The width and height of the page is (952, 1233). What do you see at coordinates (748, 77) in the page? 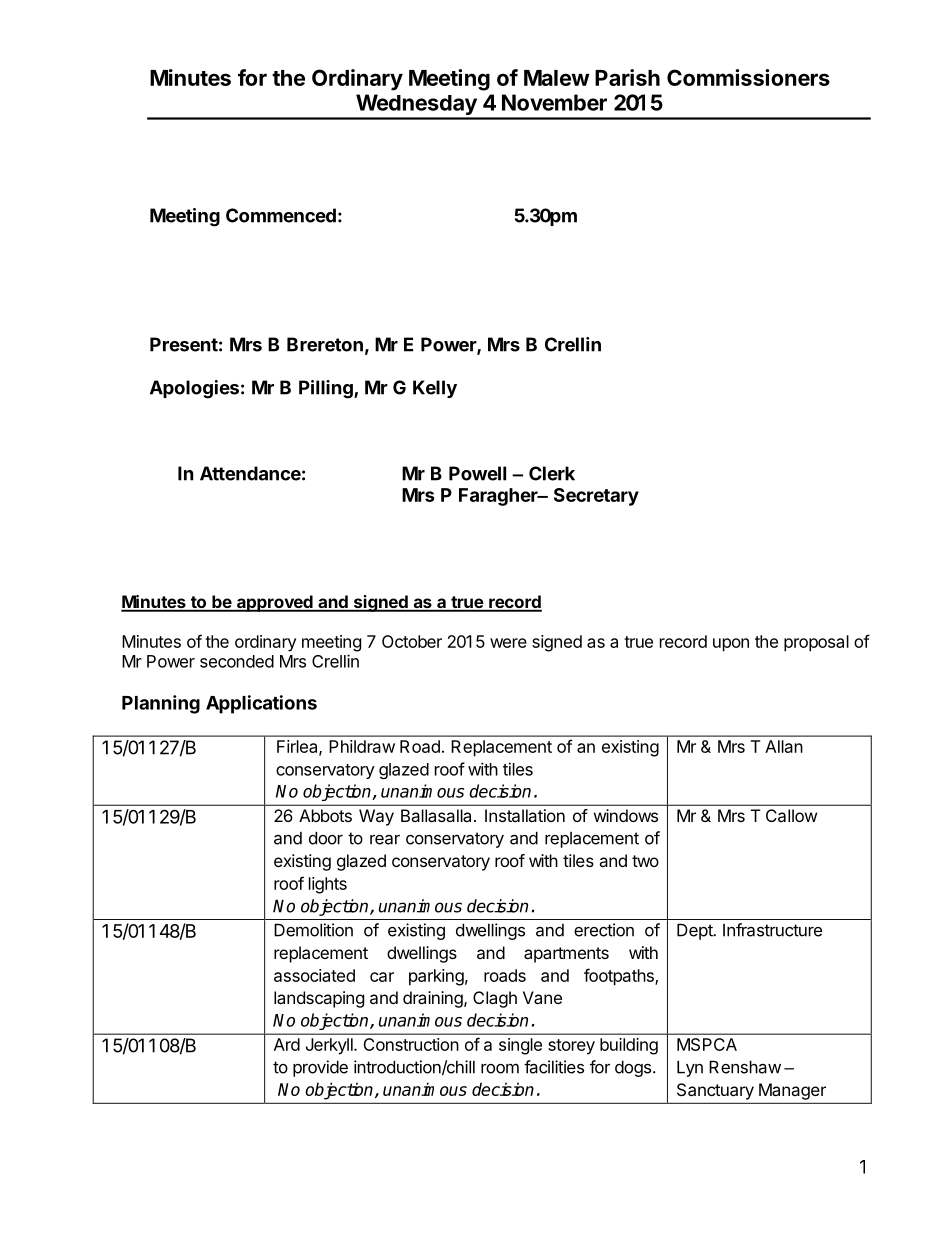
I see `Commissioners` at bounding box center [748, 77].
